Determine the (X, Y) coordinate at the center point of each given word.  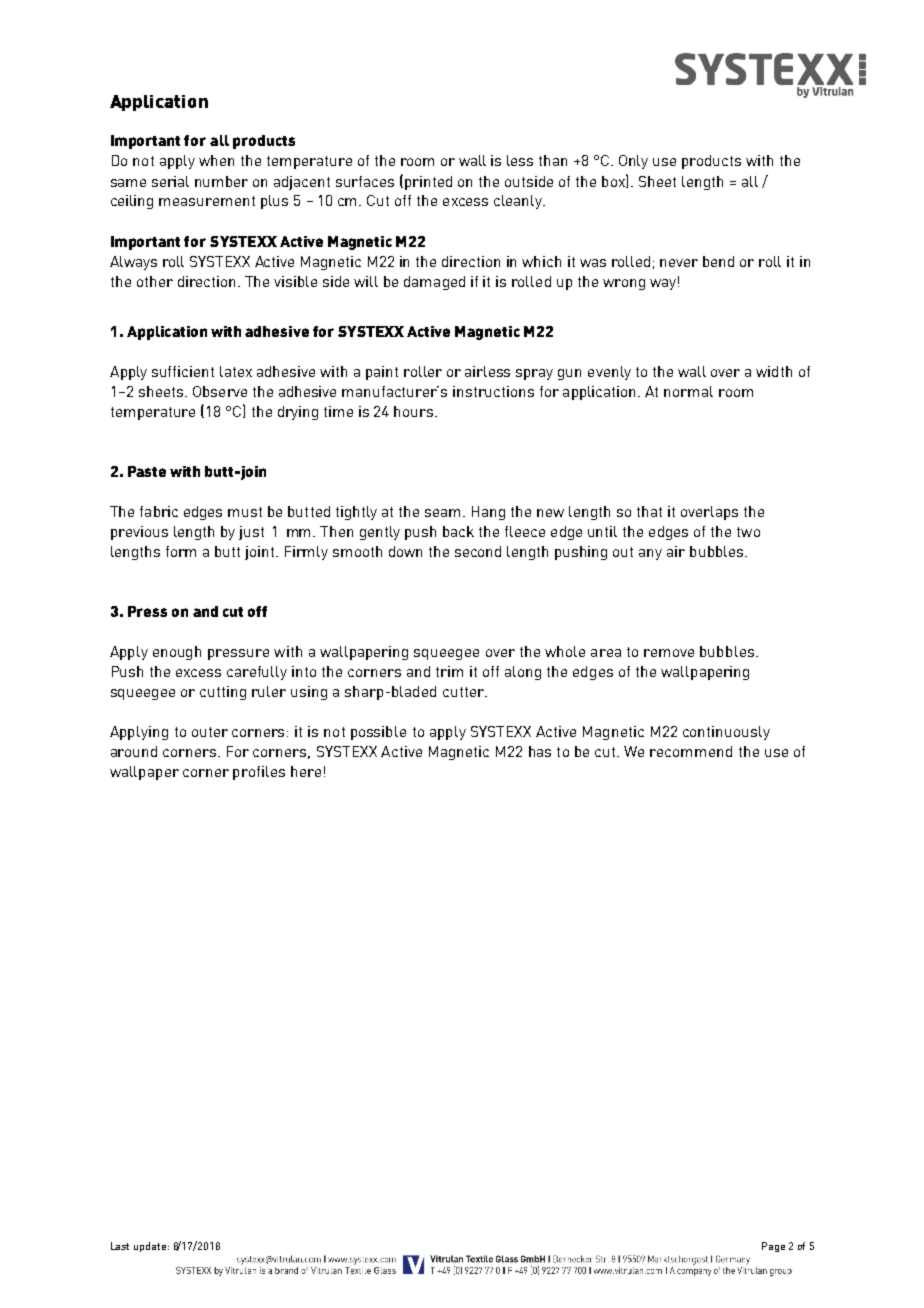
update (151, 1247)
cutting (223, 693)
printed (428, 183)
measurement (207, 201)
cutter (464, 692)
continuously (726, 733)
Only (633, 162)
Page (773, 1247)
